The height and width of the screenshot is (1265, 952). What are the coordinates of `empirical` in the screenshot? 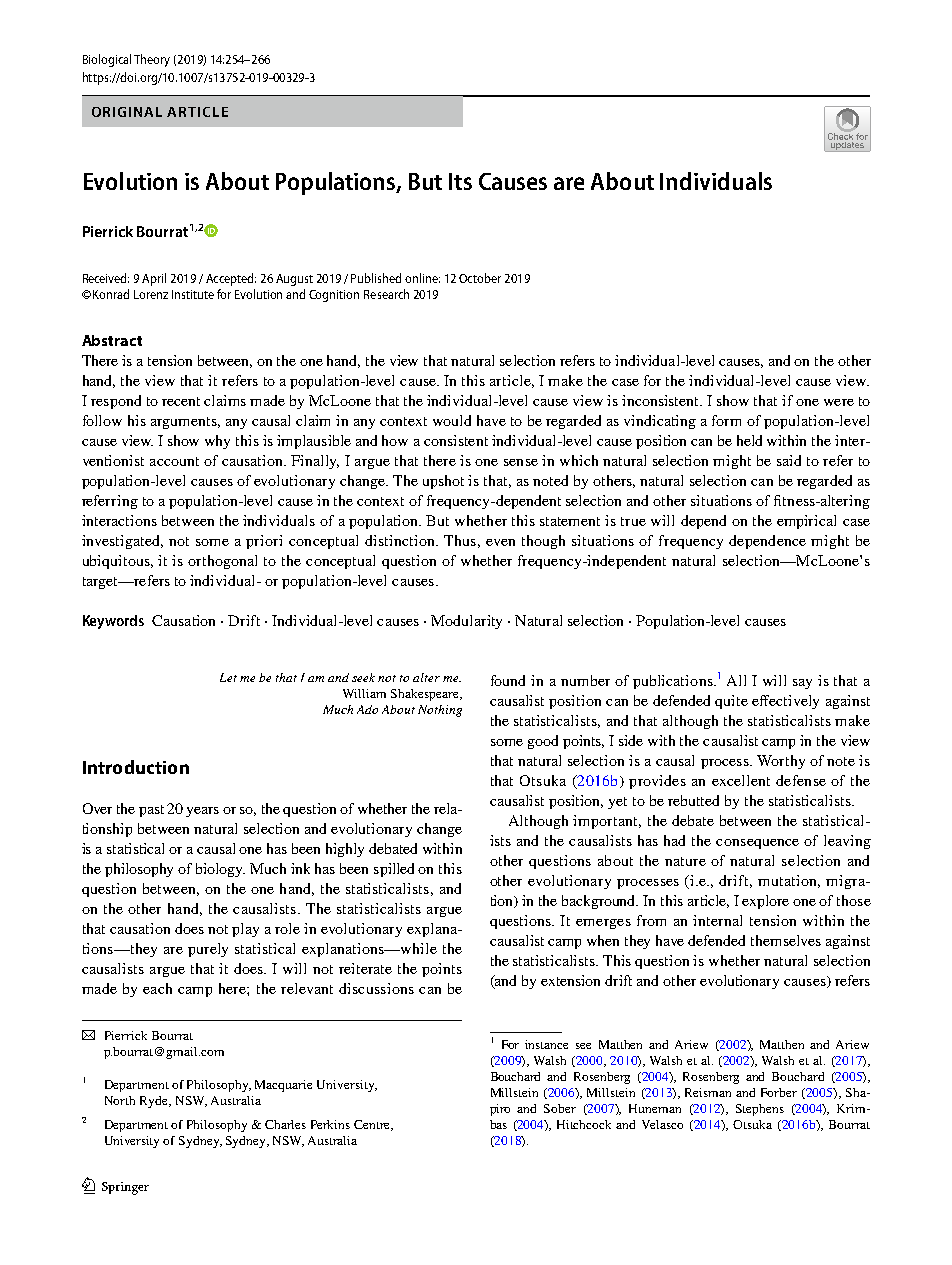 It's located at (806, 522).
